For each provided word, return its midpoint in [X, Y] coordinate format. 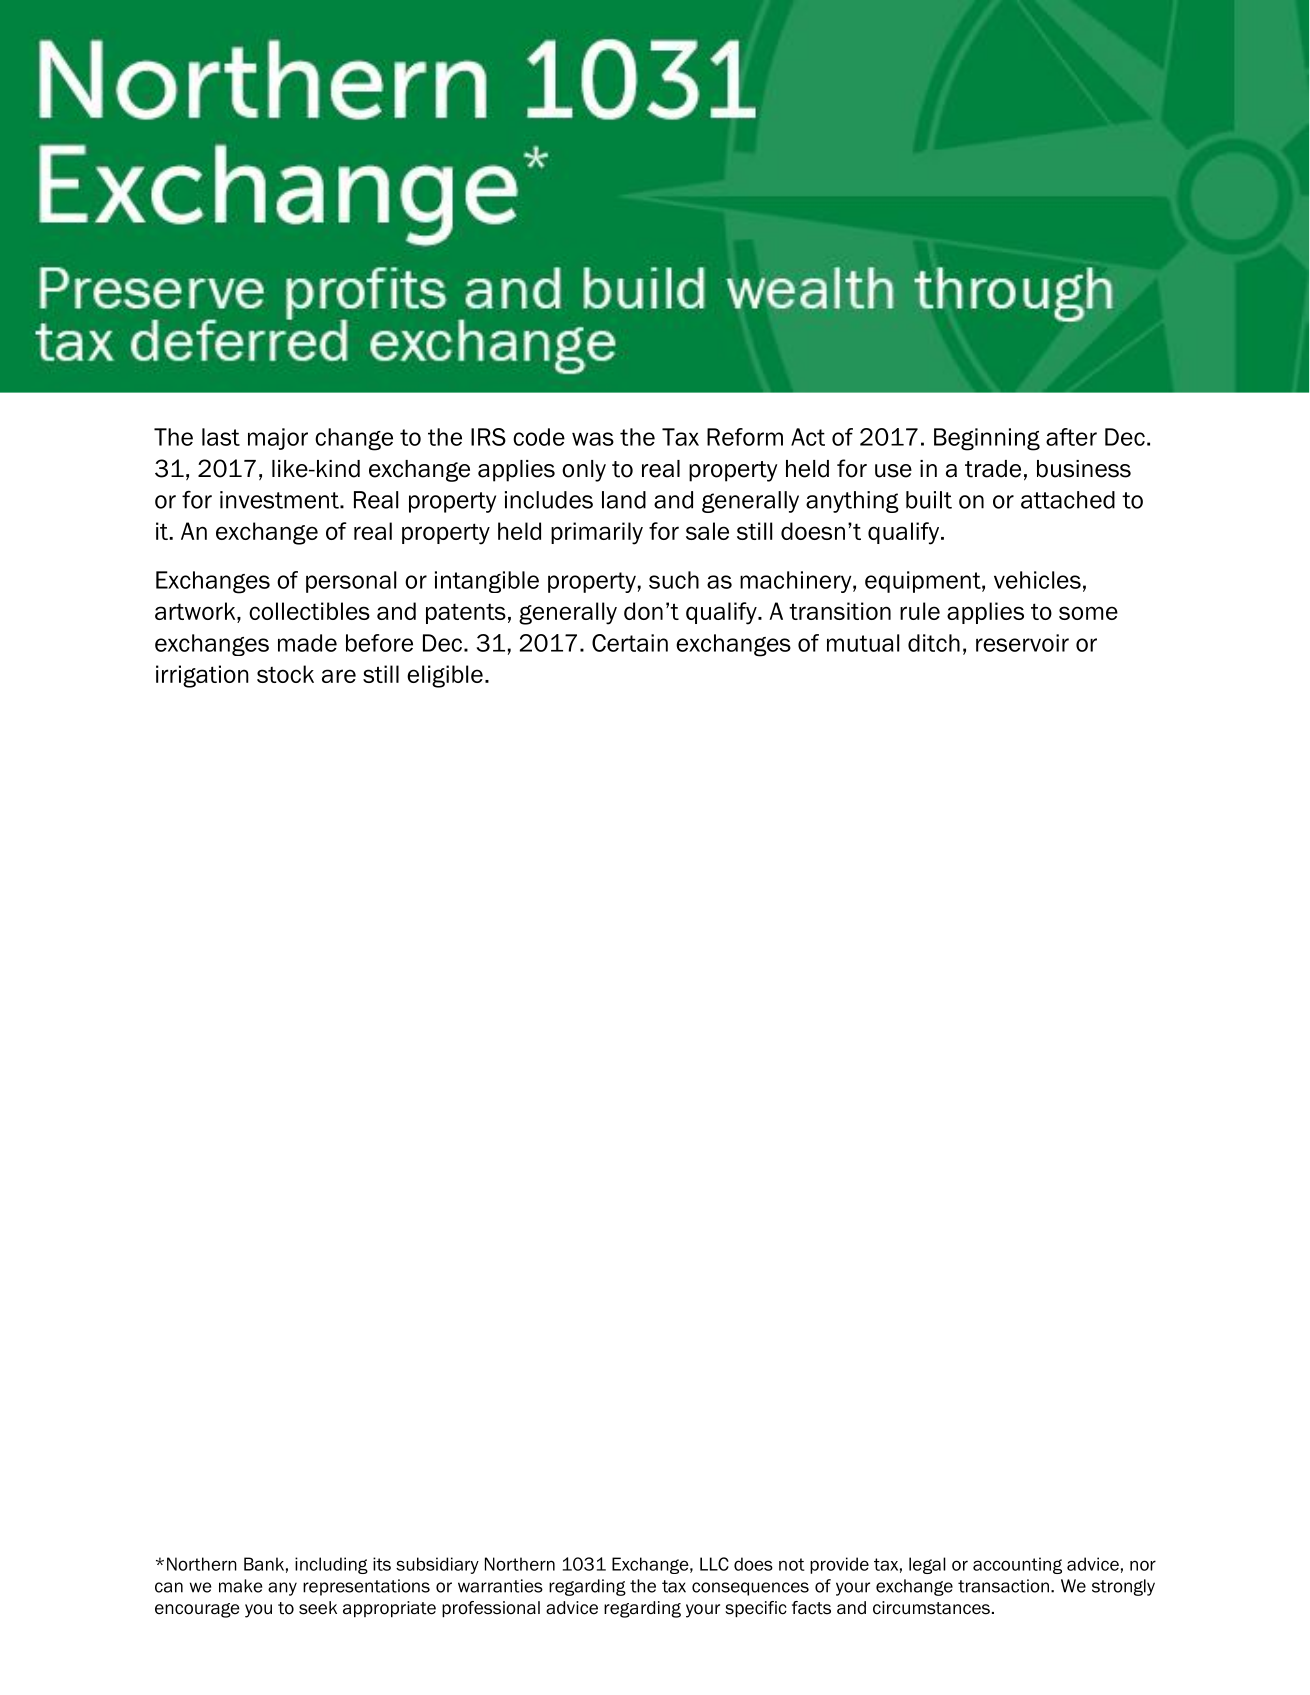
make [240, 1586]
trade [993, 469]
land [624, 500]
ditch [934, 643]
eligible [445, 676]
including [331, 1565]
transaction [1003, 1586]
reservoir [1022, 643]
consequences [750, 1589]
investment [280, 500]
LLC [714, 1564]
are [339, 676]
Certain [630, 643]
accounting [1017, 1565]
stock [285, 674]
